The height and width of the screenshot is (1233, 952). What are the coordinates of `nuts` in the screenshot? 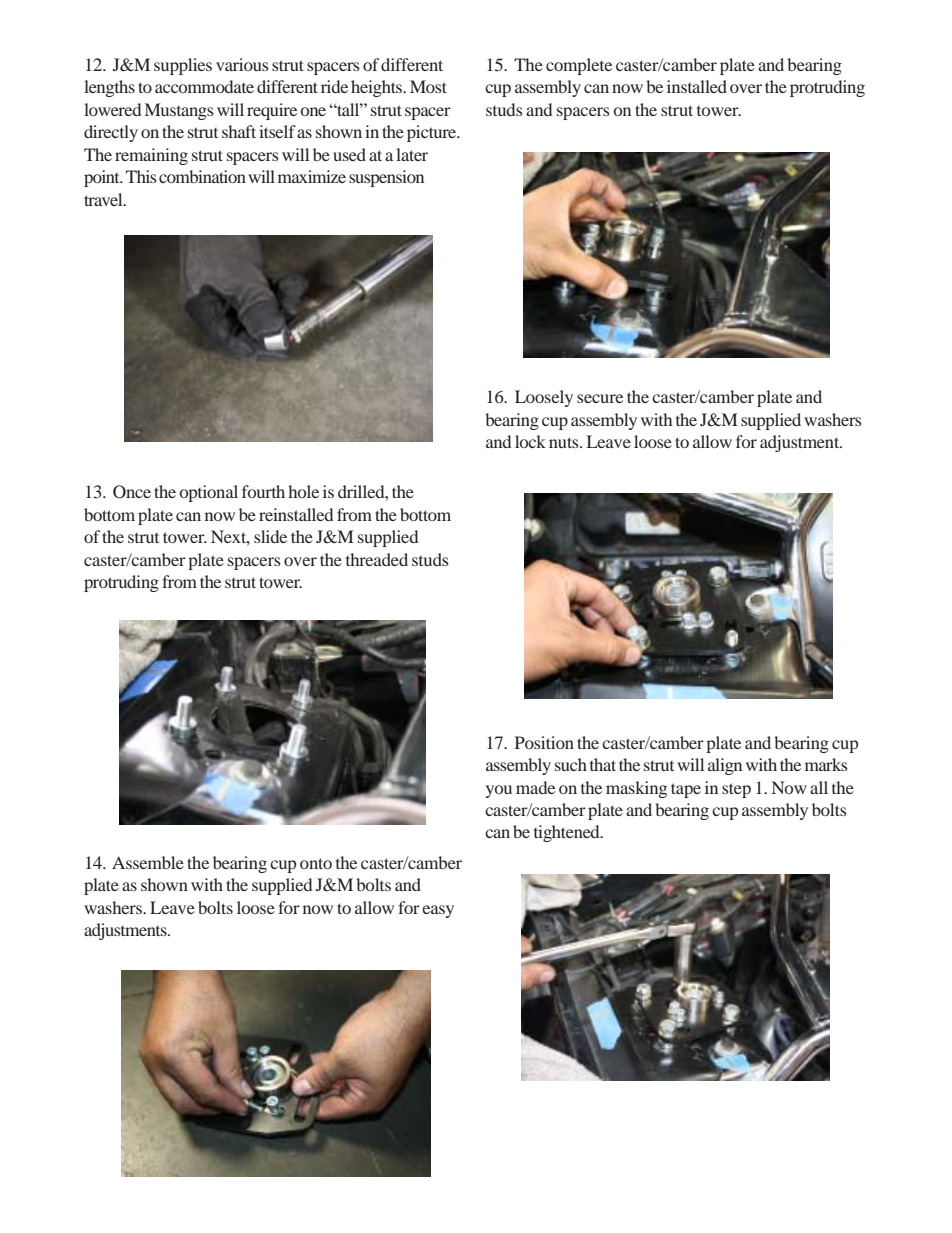 It's located at (565, 442).
